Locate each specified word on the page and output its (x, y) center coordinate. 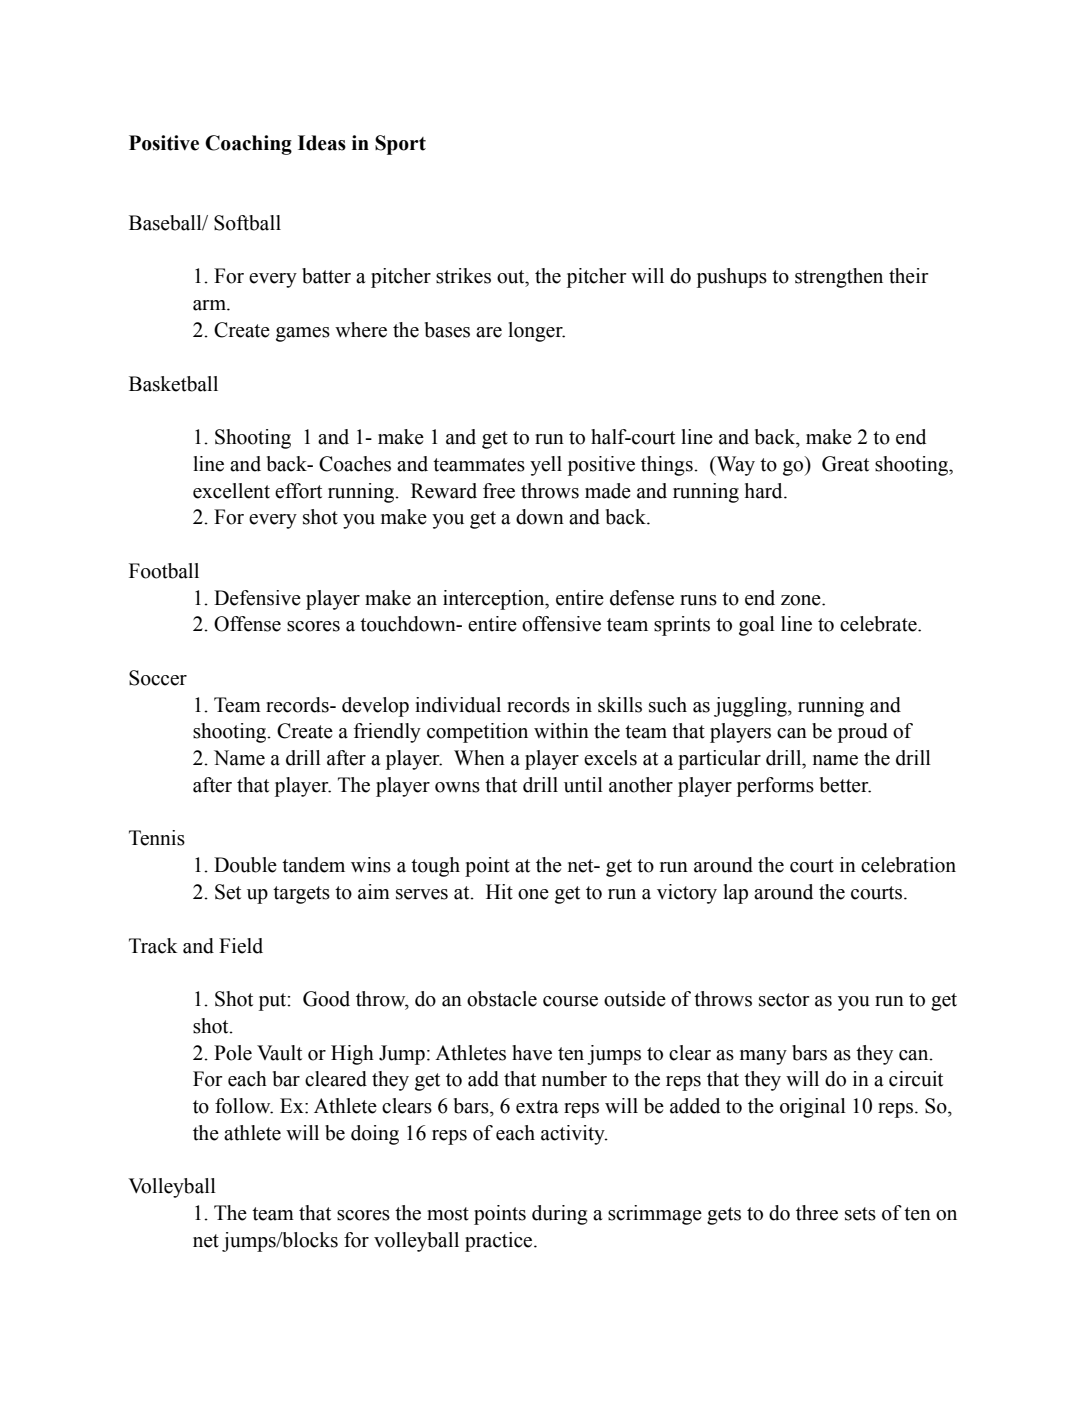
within (561, 731)
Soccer (158, 678)
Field (241, 946)
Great (845, 464)
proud (863, 733)
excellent (231, 491)
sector (784, 1000)
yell (546, 466)
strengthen (839, 278)
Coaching (248, 145)
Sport (400, 145)
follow (244, 1106)
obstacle (502, 999)
